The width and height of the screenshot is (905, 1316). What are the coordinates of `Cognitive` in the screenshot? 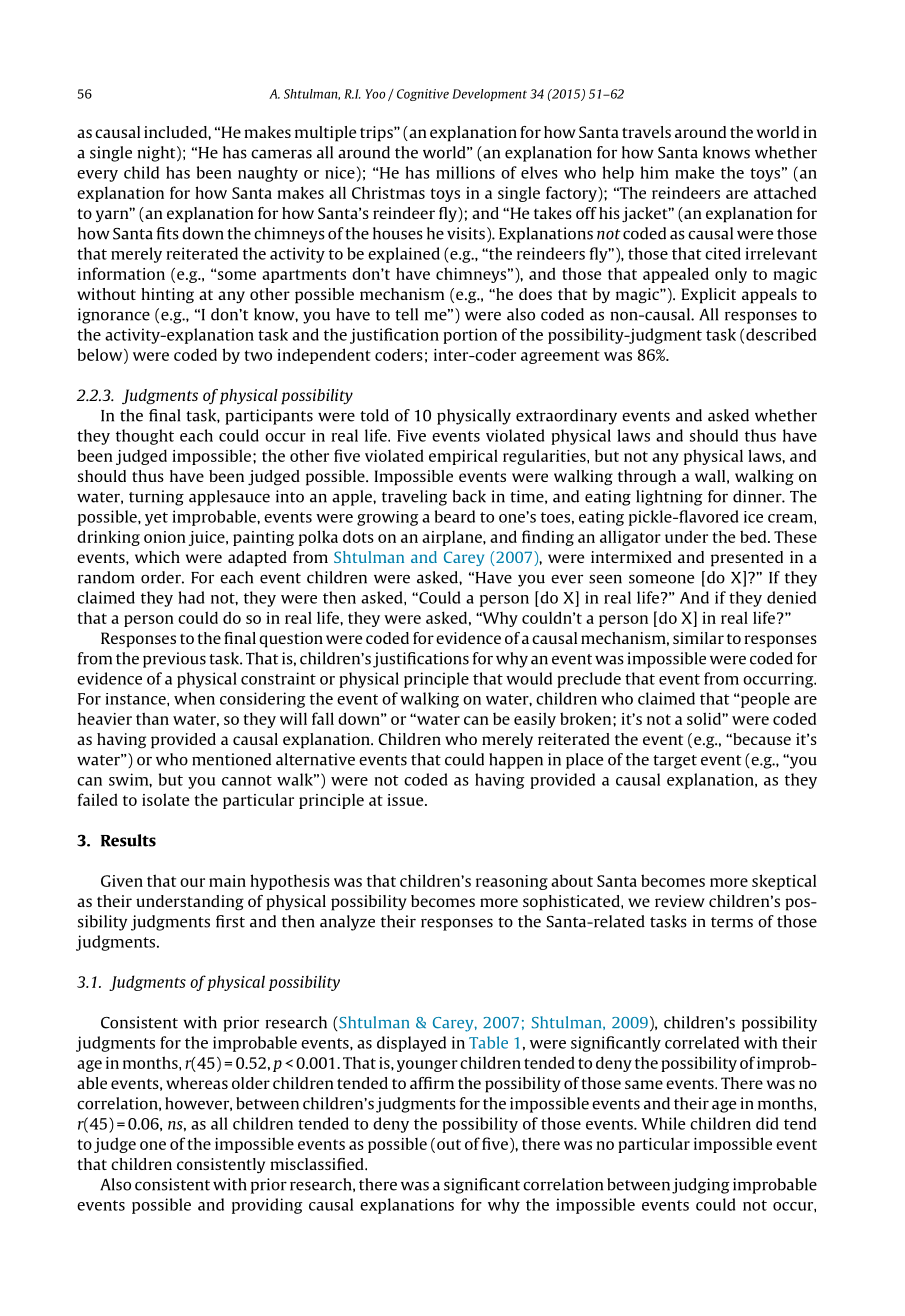 It's located at (423, 95).
